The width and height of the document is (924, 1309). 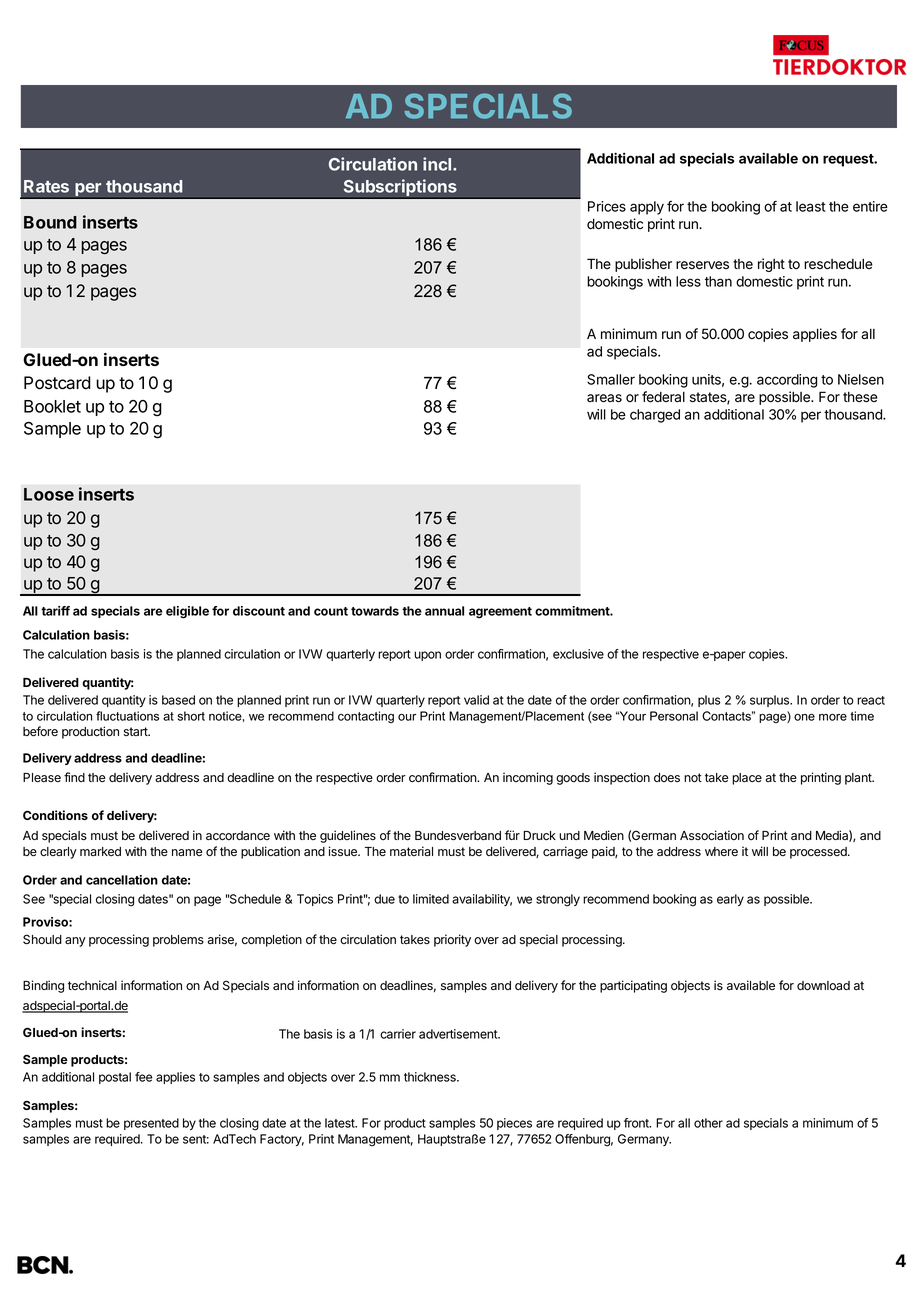 What do you see at coordinates (444, 611) in the document?
I see `annual` at bounding box center [444, 611].
